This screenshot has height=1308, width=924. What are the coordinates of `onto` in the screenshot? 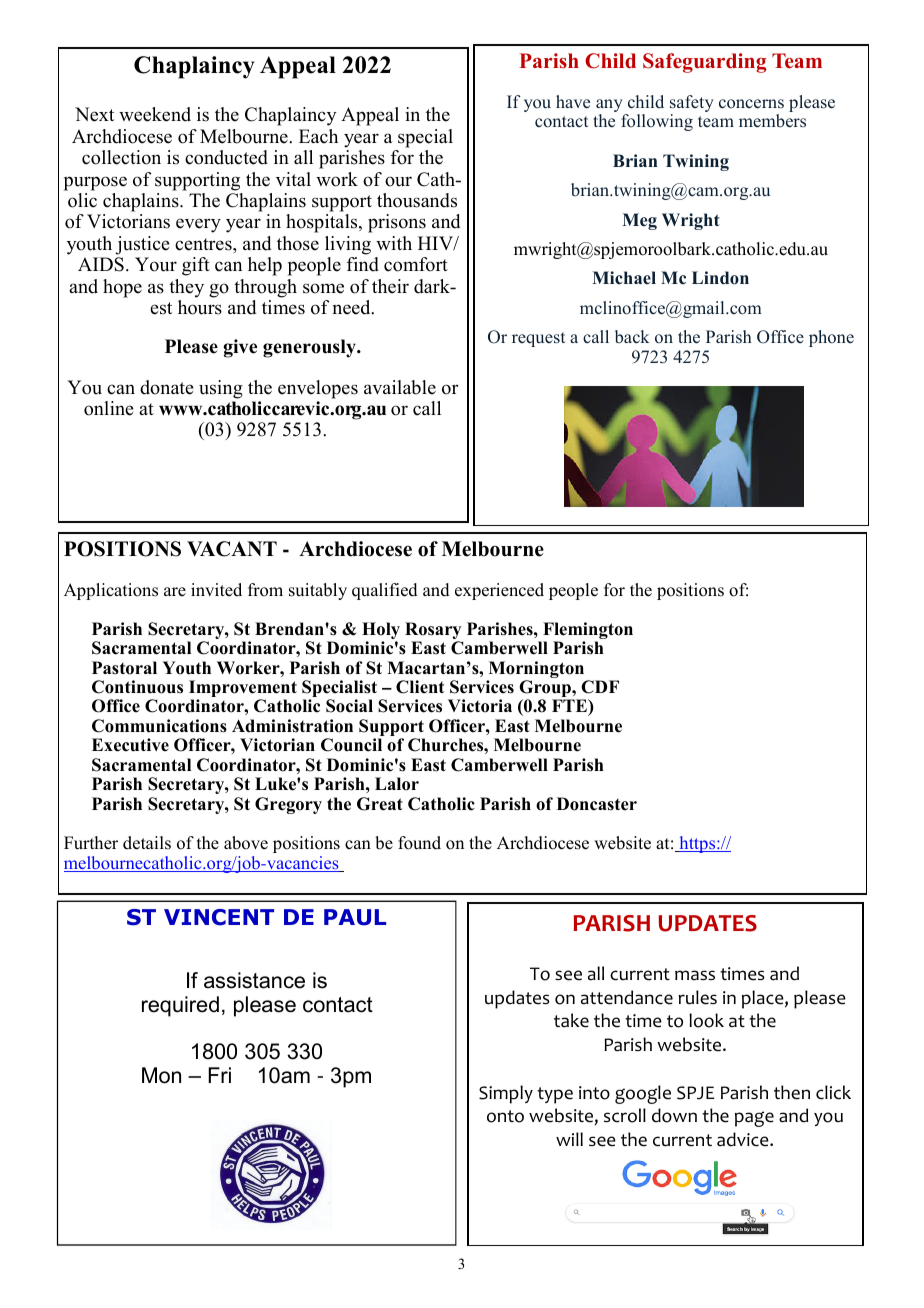 It's located at (505, 1116).
